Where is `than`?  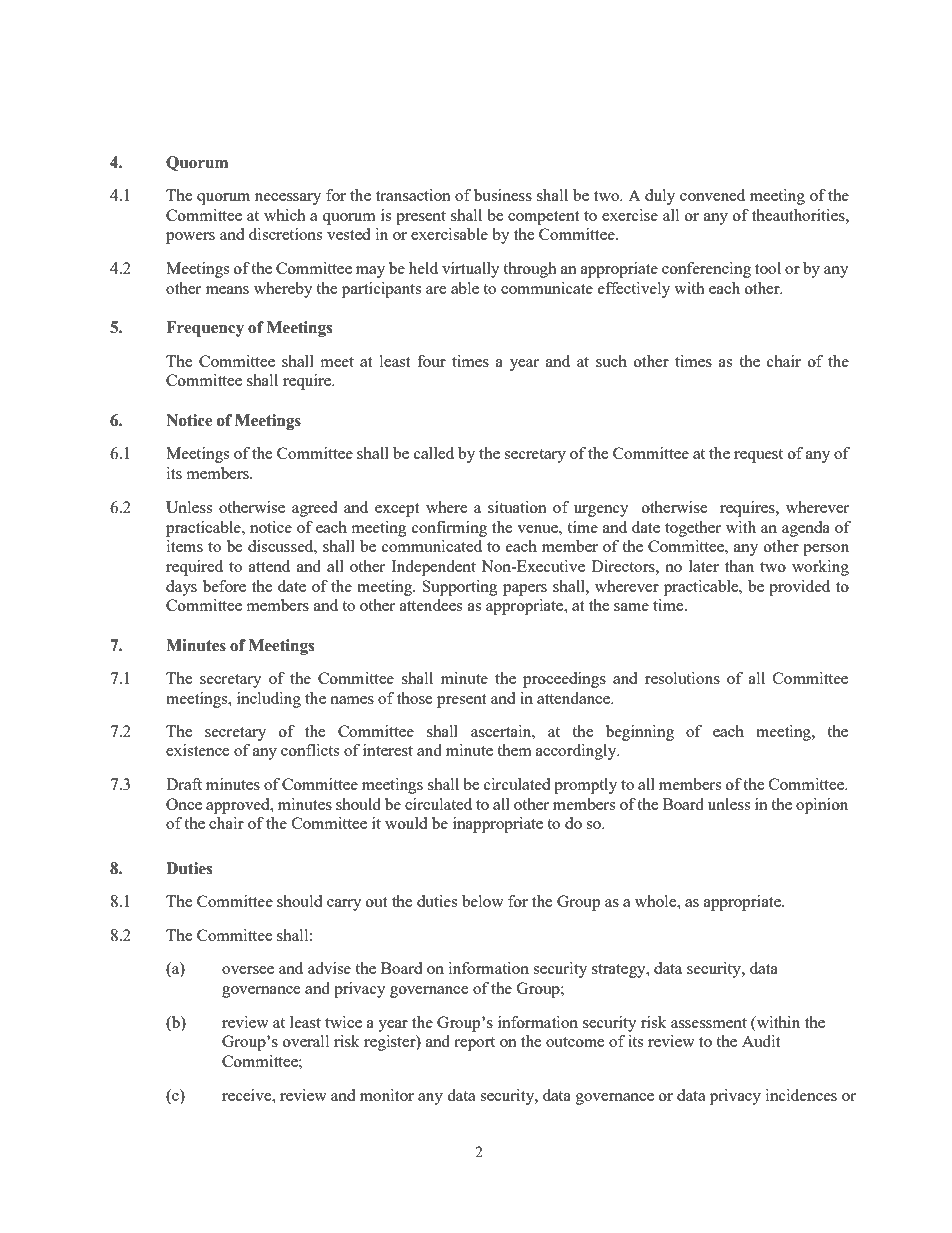 than is located at coordinates (739, 566).
